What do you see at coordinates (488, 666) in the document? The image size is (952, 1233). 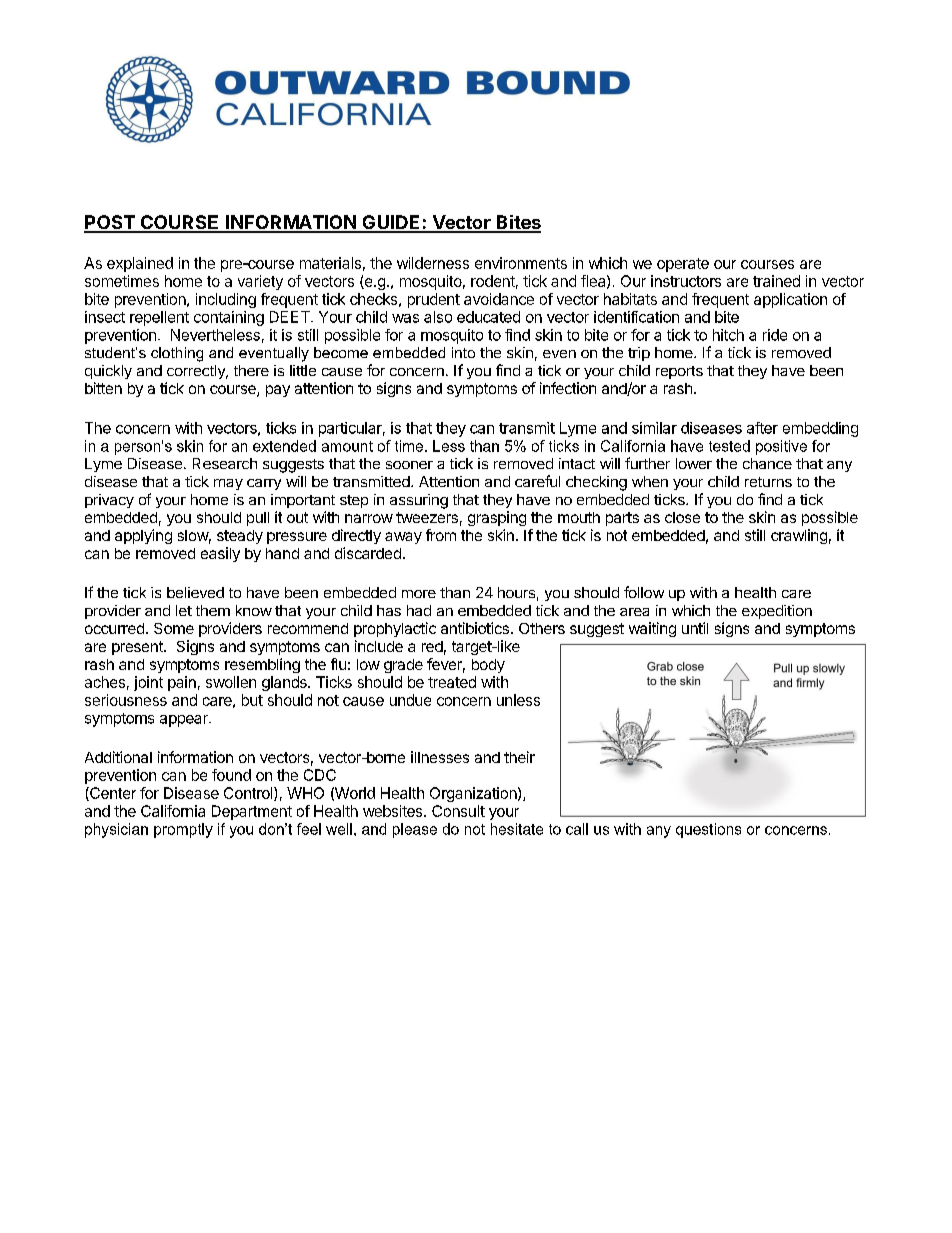 I see `body` at bounding box center [488, 666].
